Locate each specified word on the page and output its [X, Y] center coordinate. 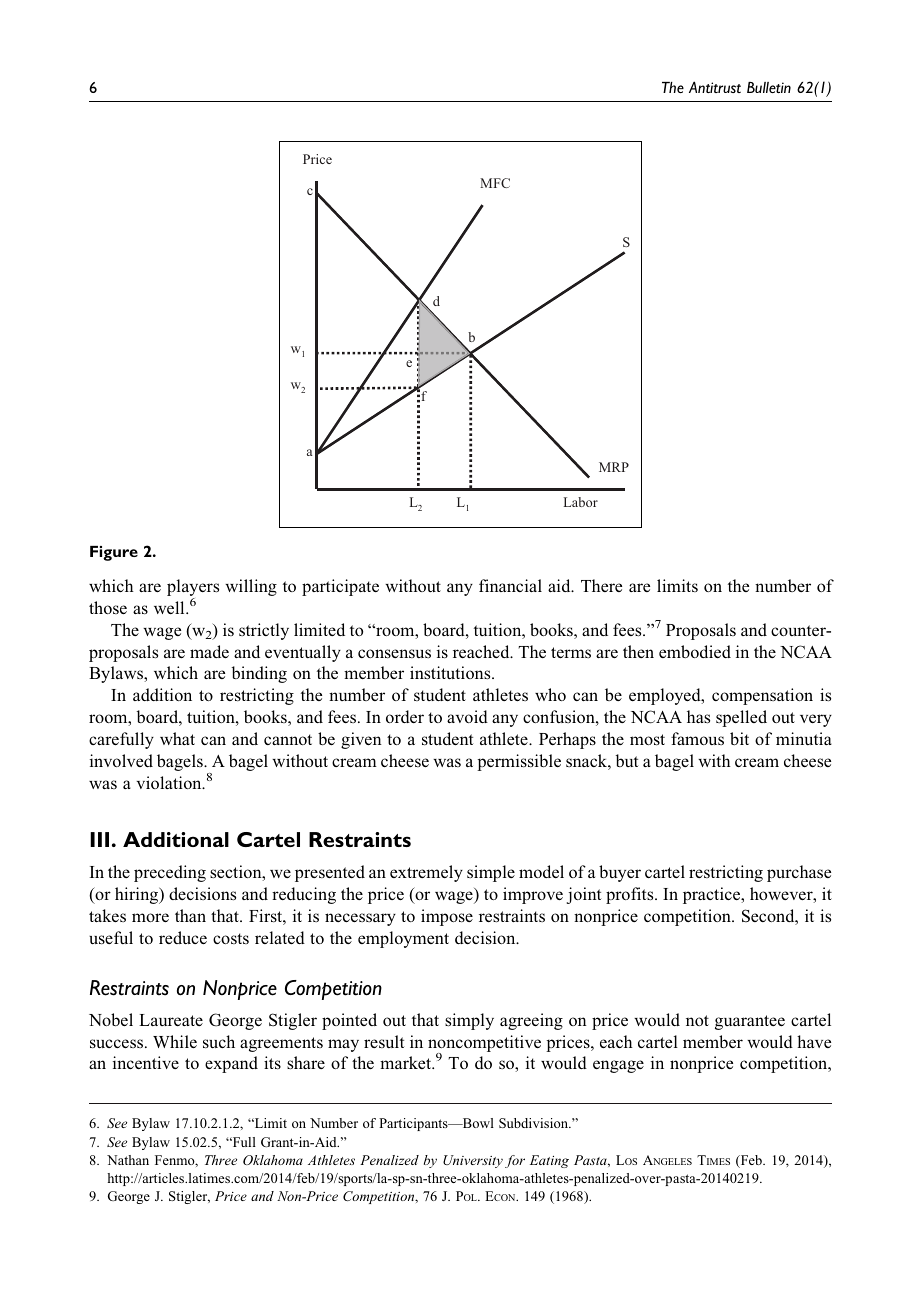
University [473, 1161]
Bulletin [769, 87]
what [177, 738]
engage [618, 1066]
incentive [146, 1062]
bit [739, 738]
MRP [614, 467]
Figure [114, 553]
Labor [581, 502]
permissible [519, 762]
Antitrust [715, 87]
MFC [495, 183]
